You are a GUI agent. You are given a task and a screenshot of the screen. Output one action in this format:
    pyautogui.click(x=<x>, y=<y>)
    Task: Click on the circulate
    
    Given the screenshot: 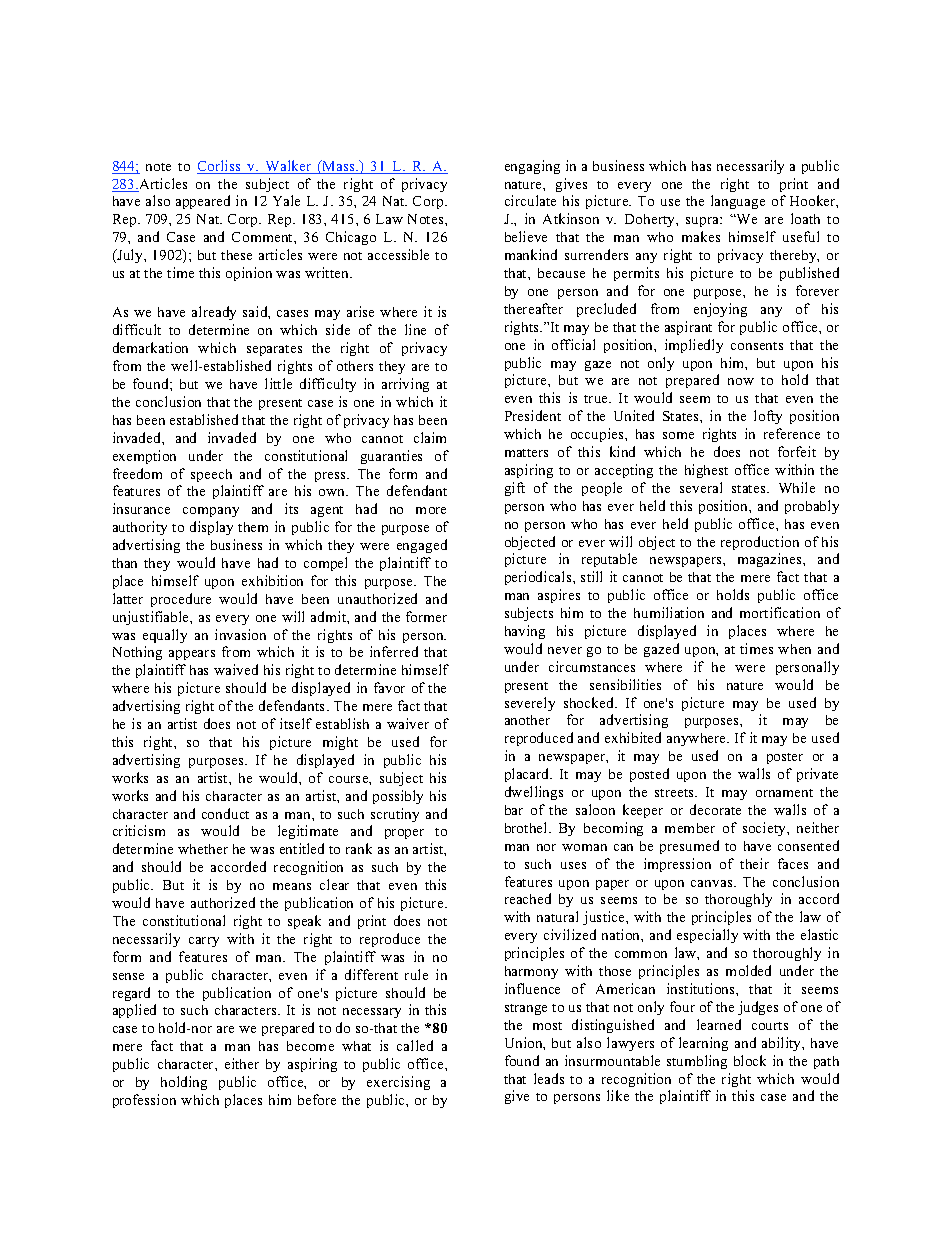 What is the action you would take?
    pyautogui.click(x=530, y=200)
